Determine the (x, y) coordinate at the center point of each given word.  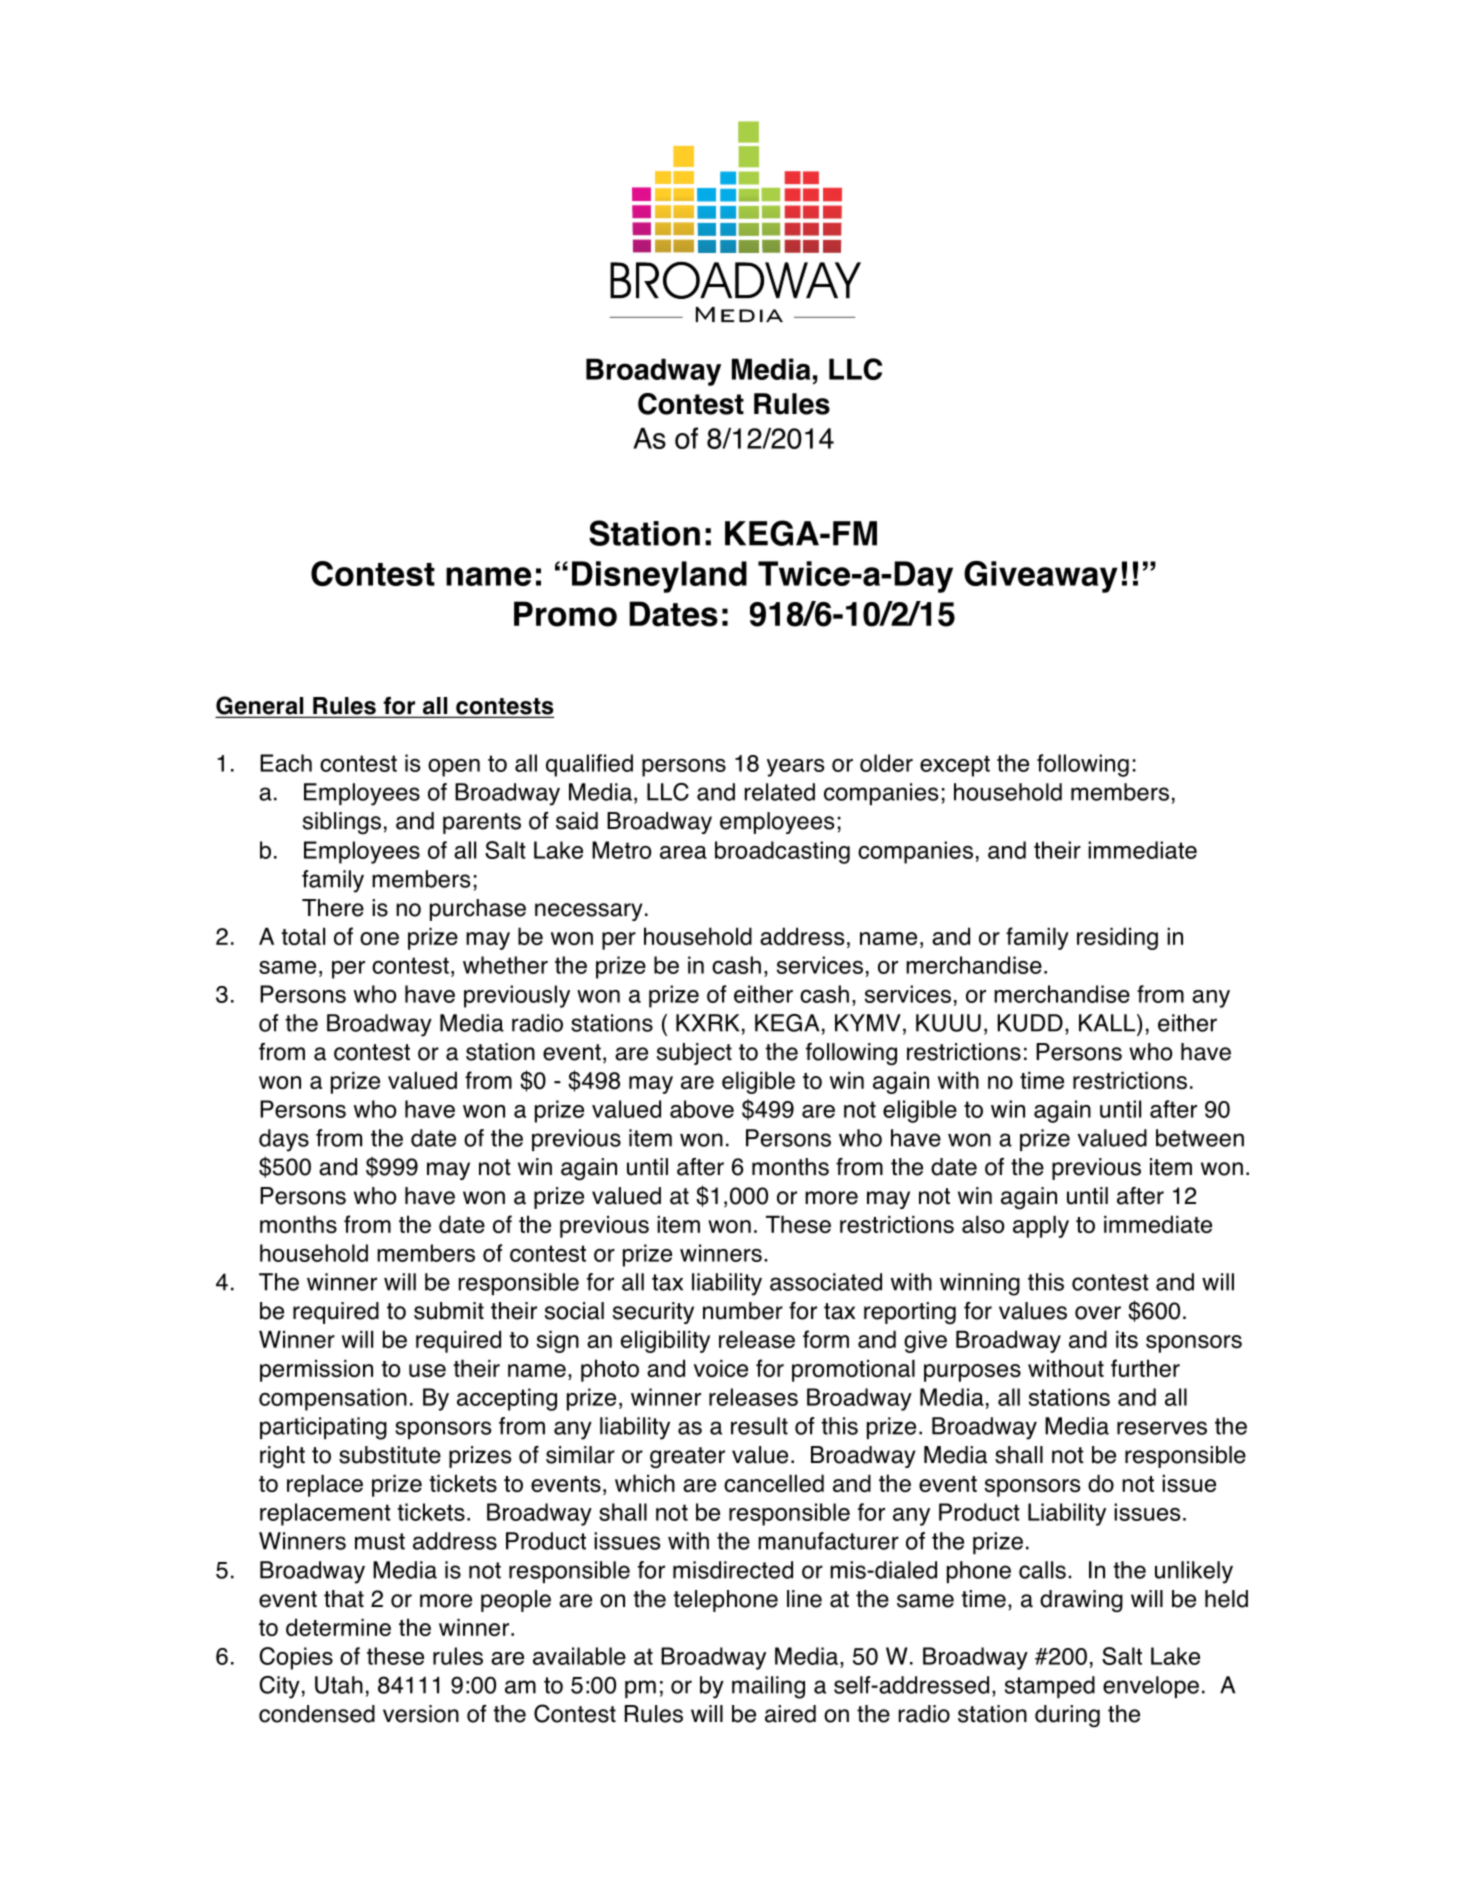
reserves (1162, 1428)
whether (505, 965)
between (1200, 1138)
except (955, 766)
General (259, 705)
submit (449, 1311)
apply (1041, 1227)
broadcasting (782, 852)
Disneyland (659, 577)
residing (1117, 938)
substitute (390, 1455)
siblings (342, 823)
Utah (339, 1685)
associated (826, 1282)
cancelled (774, 1483)
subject (694, 1054)
